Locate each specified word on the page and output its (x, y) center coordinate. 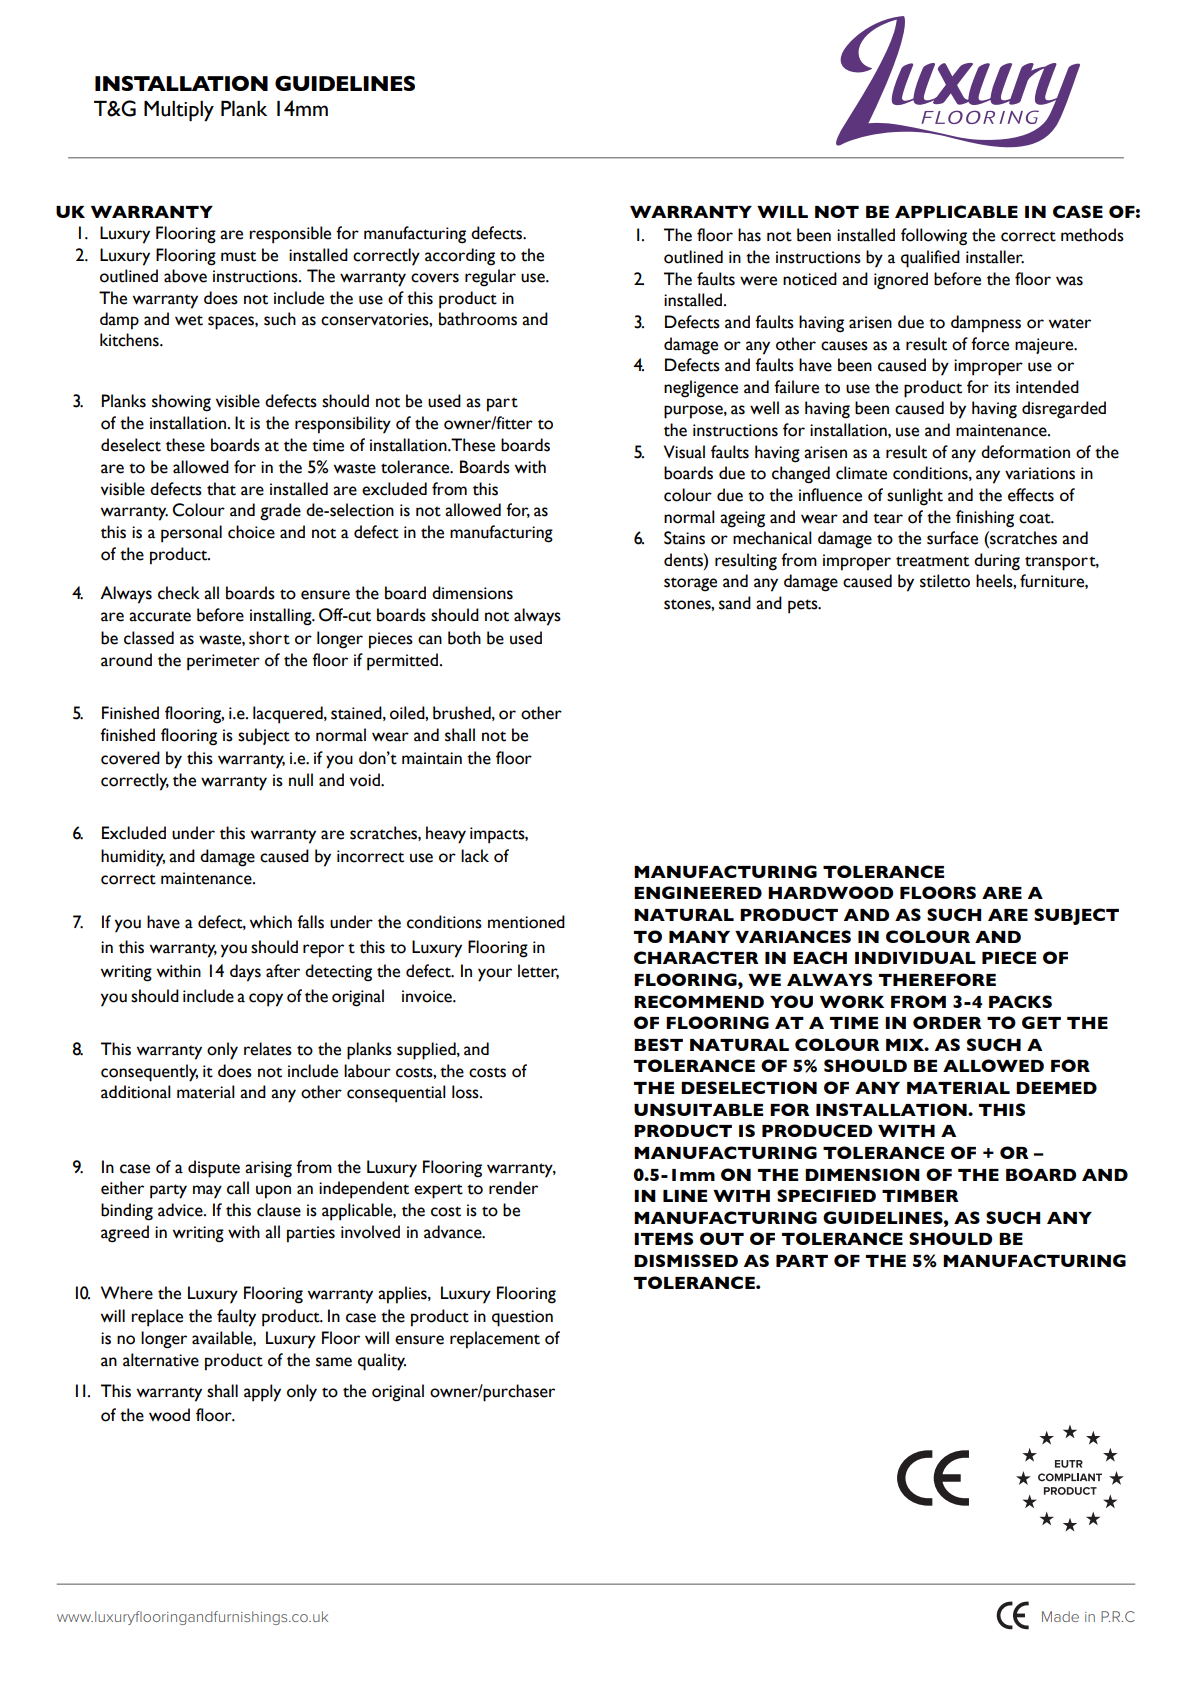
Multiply (179, 111)
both (464, 638)
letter (538, 971)
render (513, 1188)
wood (169, 1415)
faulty (236, 1318)
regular (490, 278)
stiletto (945, 581)
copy (266, 1000)
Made (1060, 1616)
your (495, 975)
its (1002, 387)
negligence (701, 389)
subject (264, 736)
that (221, 489)
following (934, 237)
